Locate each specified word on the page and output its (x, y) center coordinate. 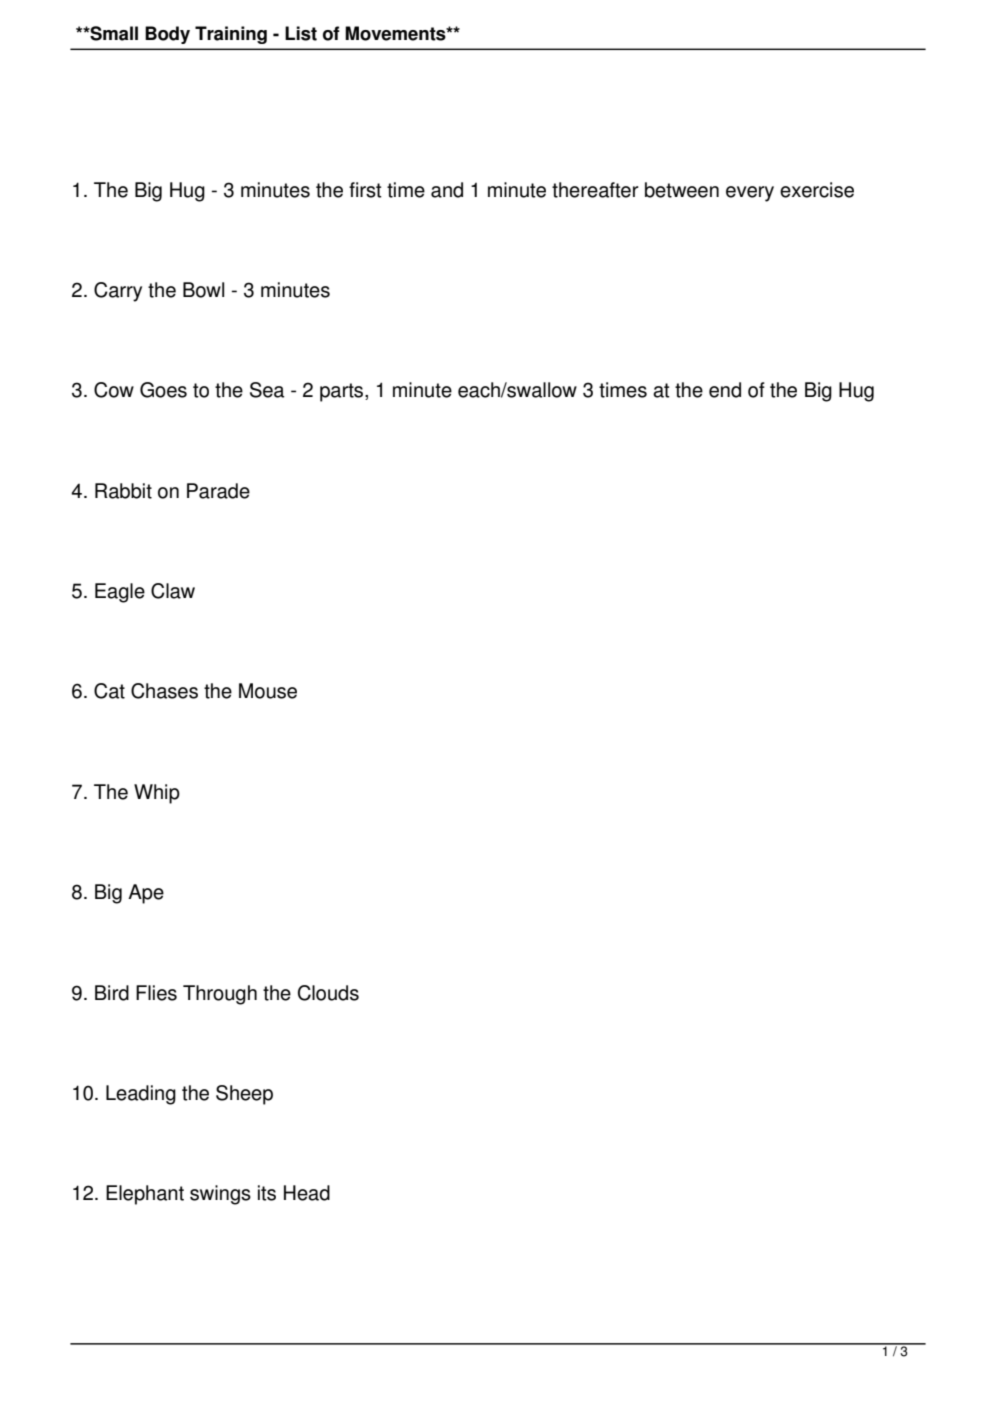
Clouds (328, 993)
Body (167, 35)
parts (343, 392)
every (750, 194)
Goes (163, 390)
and (447, 190)
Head (307, 1193)
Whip (157, 794)
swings (220, 1195)
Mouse (268, 691)
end (725, 390)
